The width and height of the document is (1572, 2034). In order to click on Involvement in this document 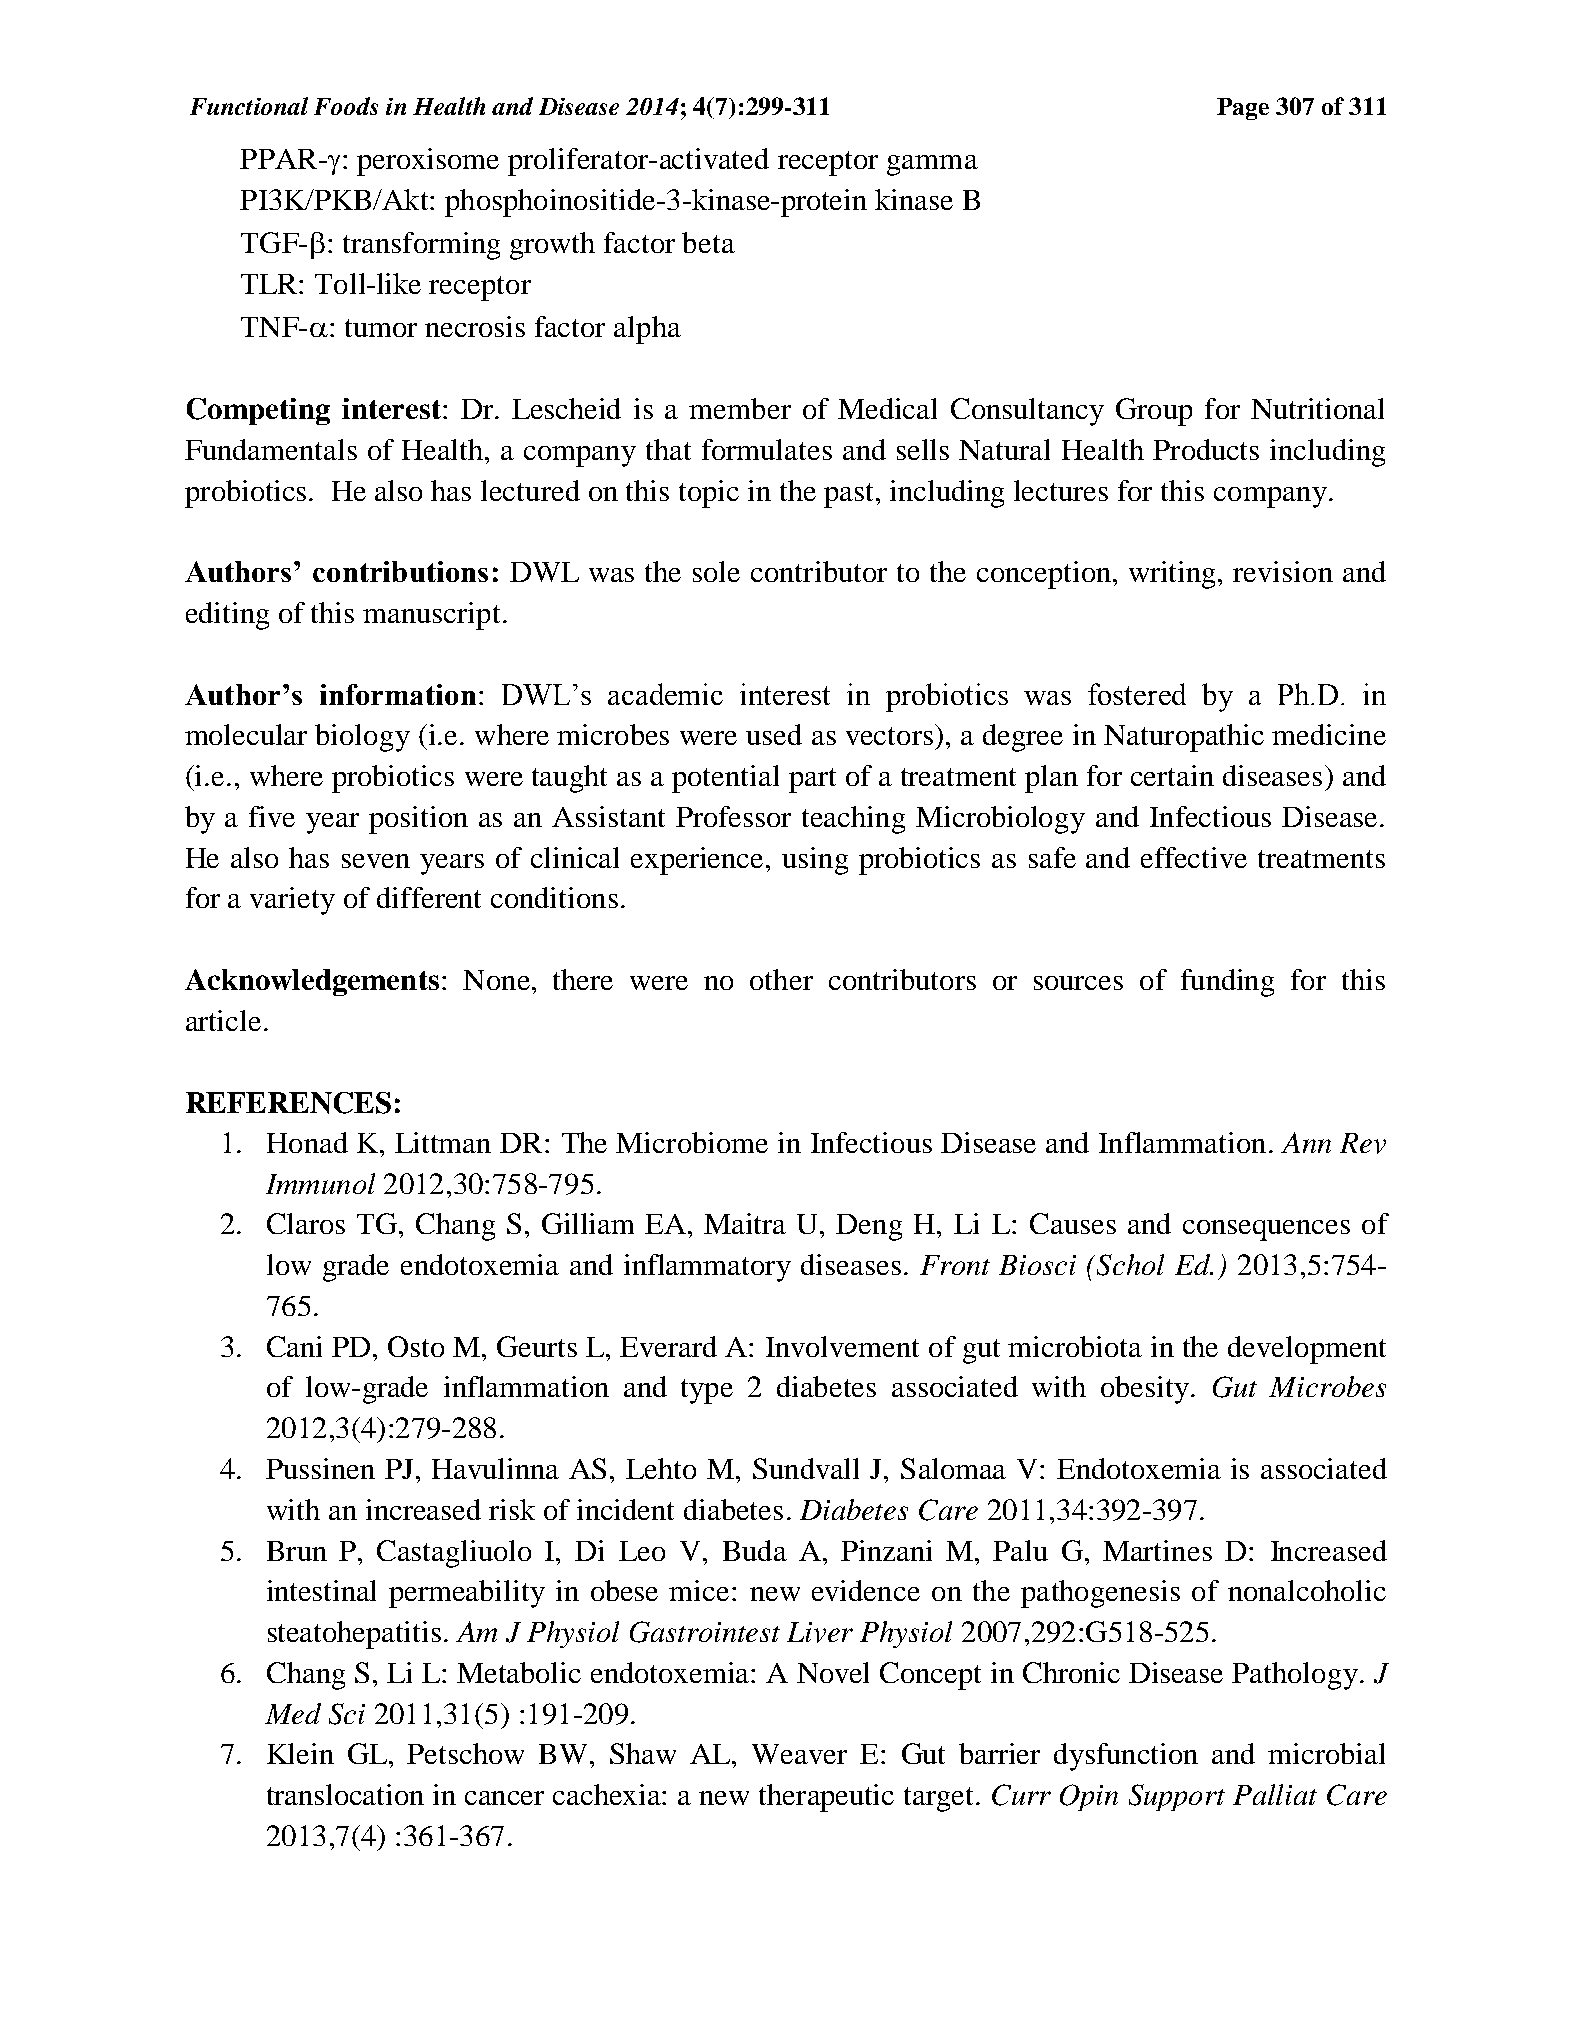, I will do `click(842, 1346)`.
